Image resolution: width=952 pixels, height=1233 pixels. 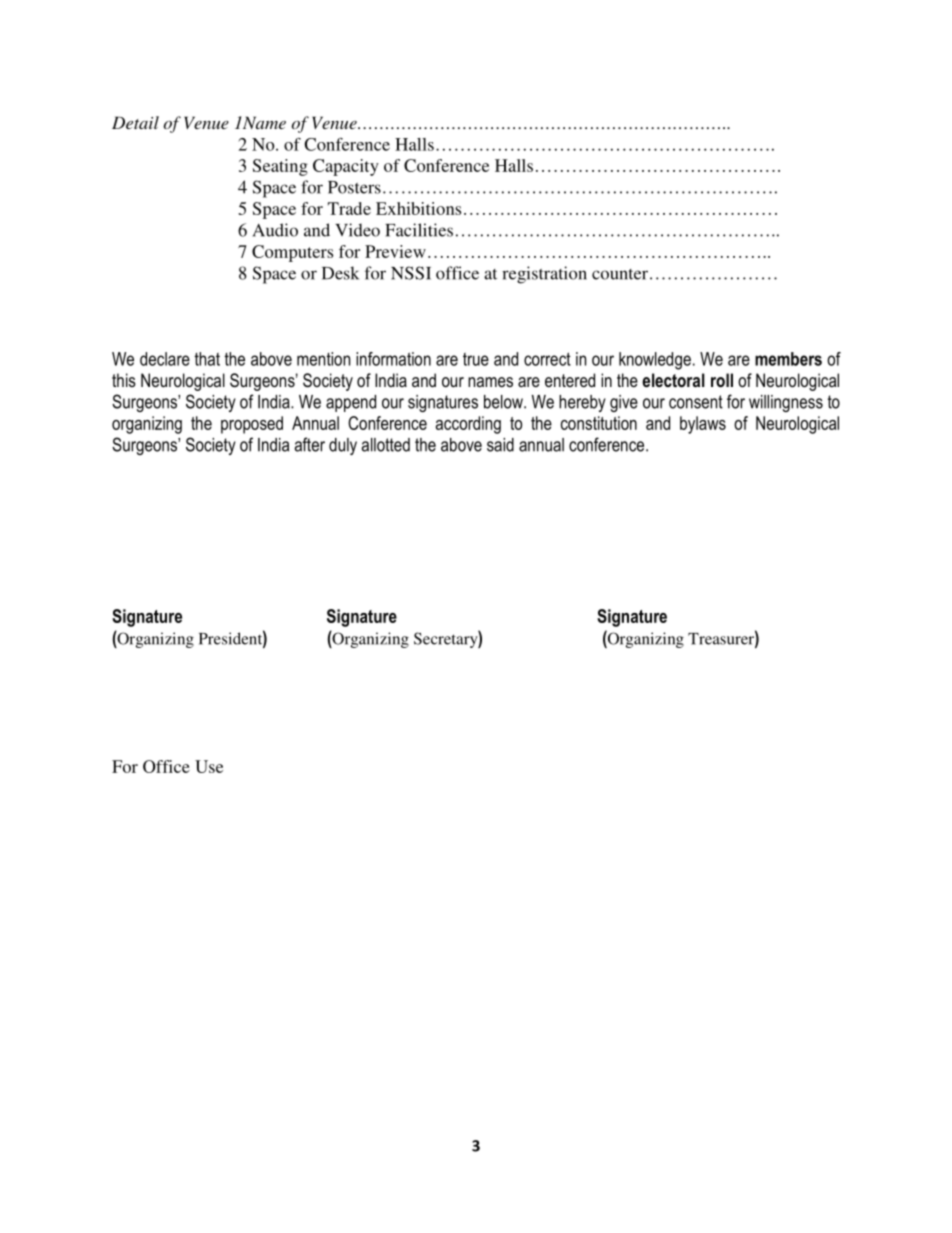 I want to click on Detail, so click(x=135, y=122).
